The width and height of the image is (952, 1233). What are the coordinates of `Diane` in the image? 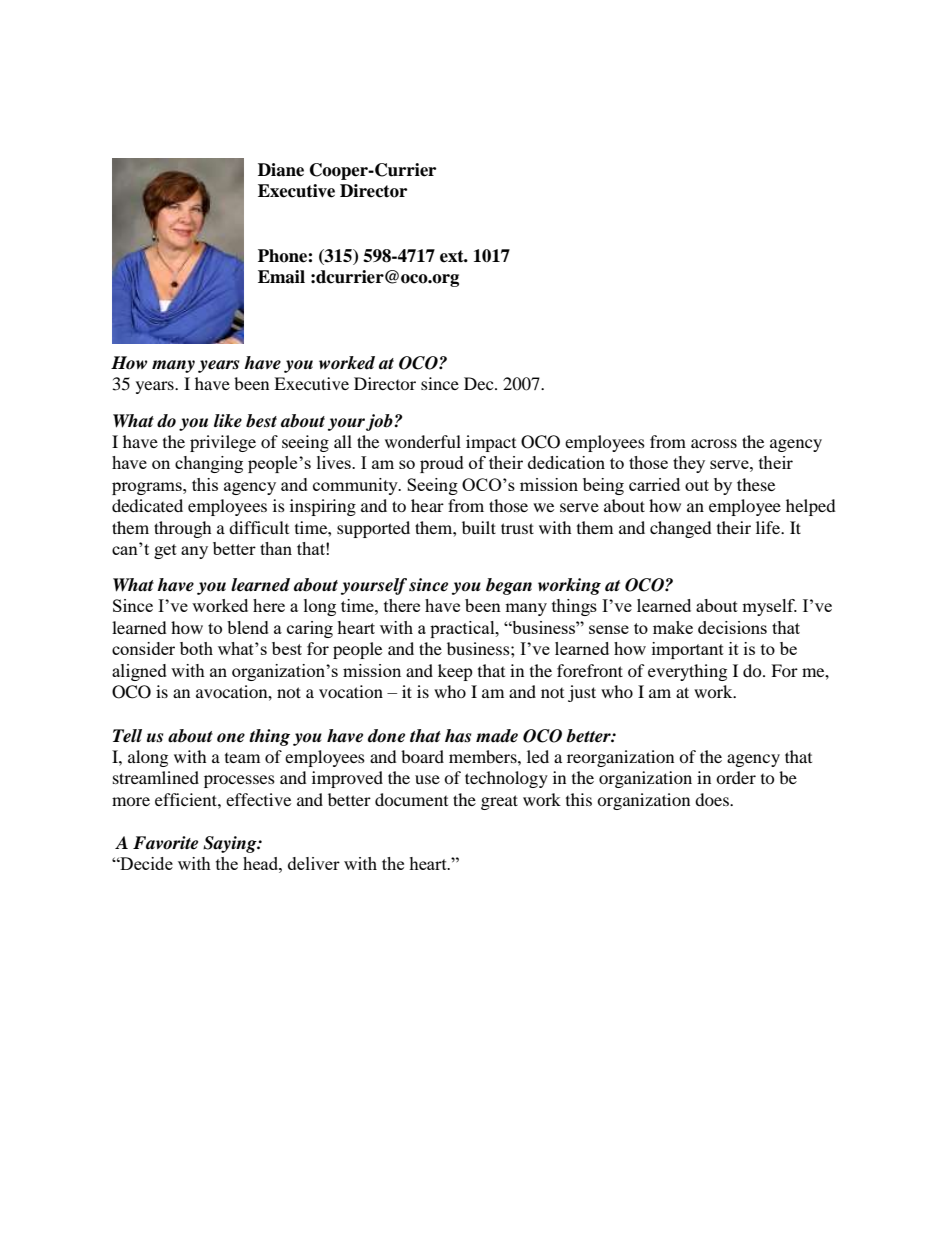 It's located at (281, 170).
